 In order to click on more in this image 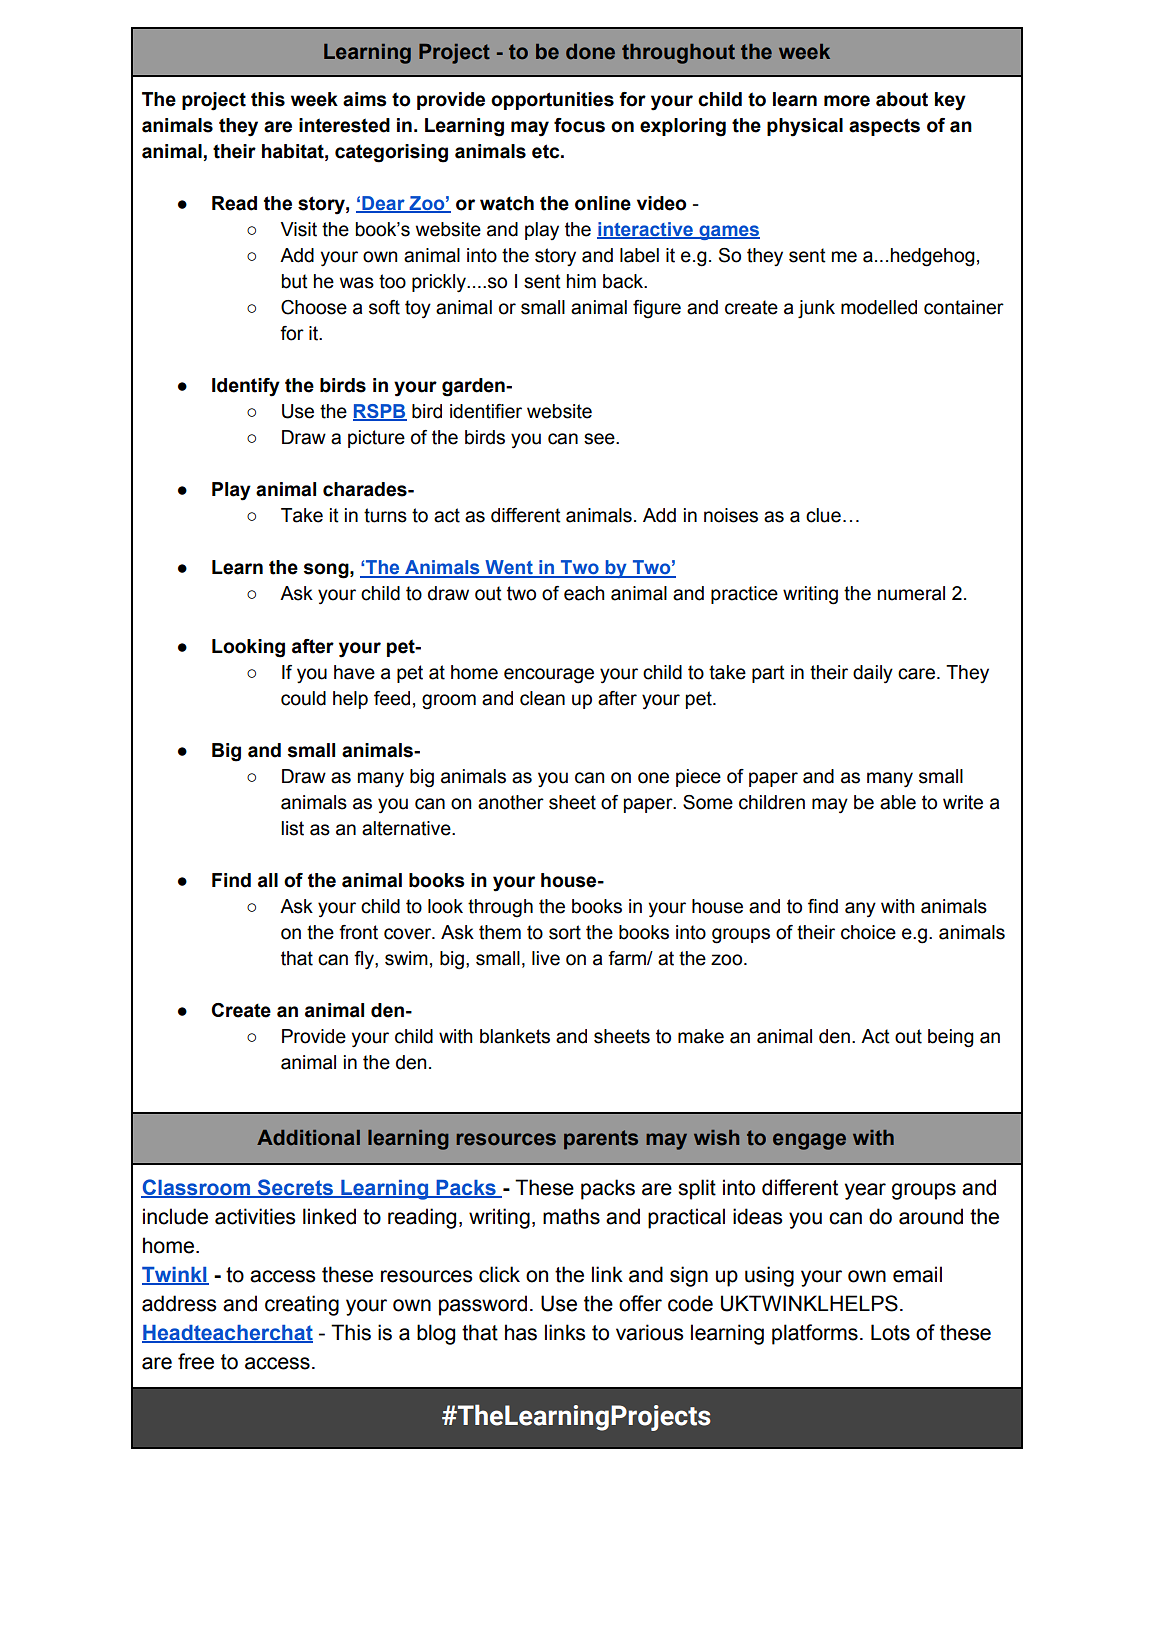, I will do `click(847, 101)`.
